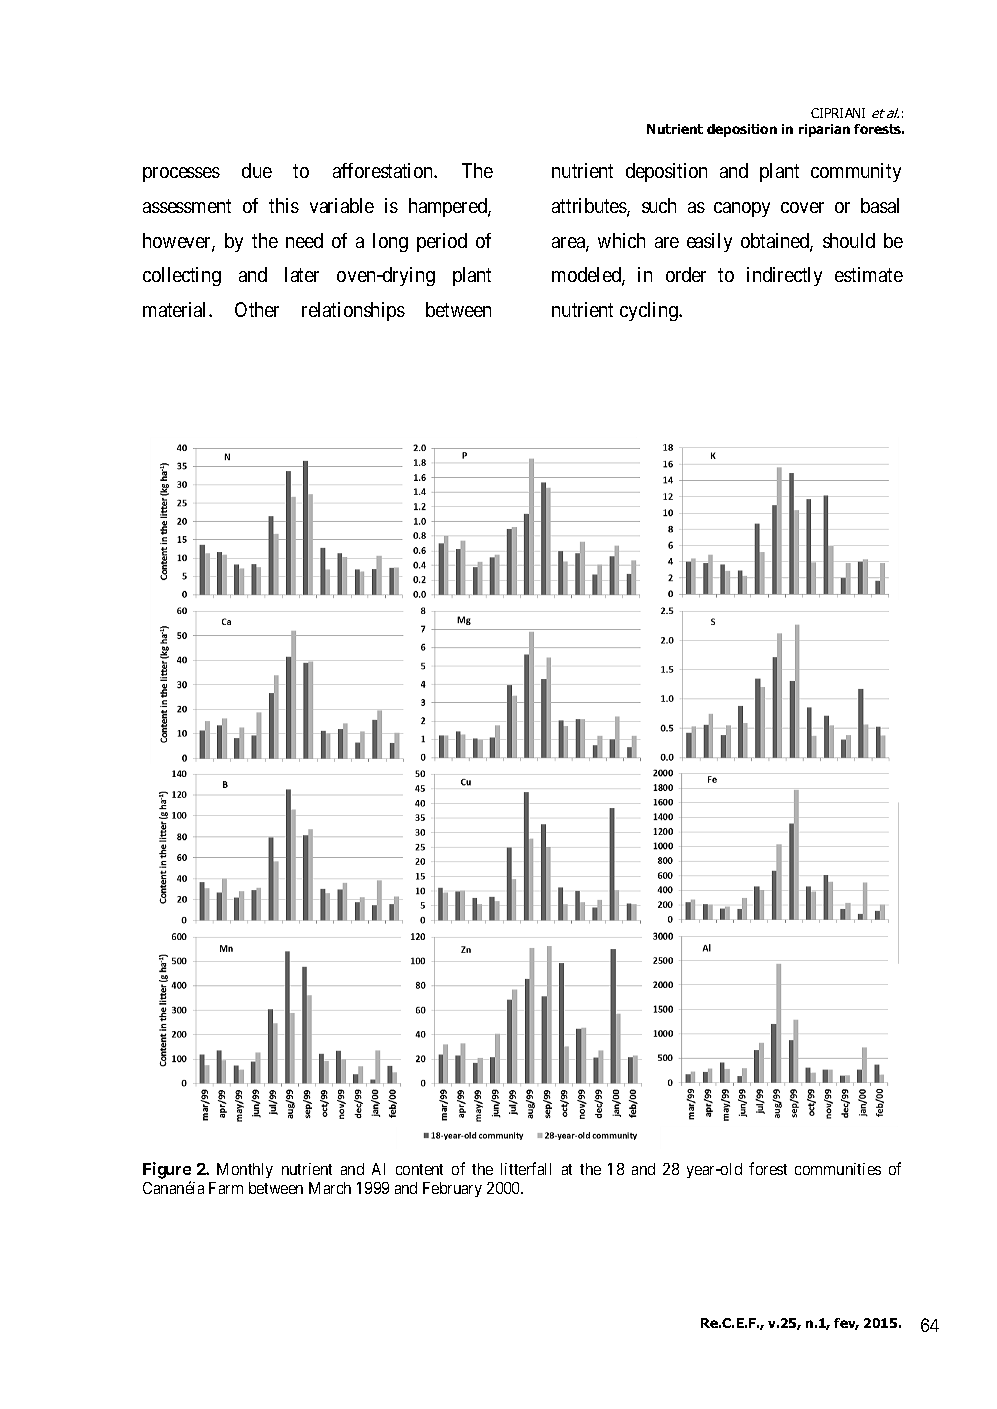 This screenshot has height=1409, width=997. Describe the element at coordinates (257, 170) in the screenshot. I see `due` at that location.
